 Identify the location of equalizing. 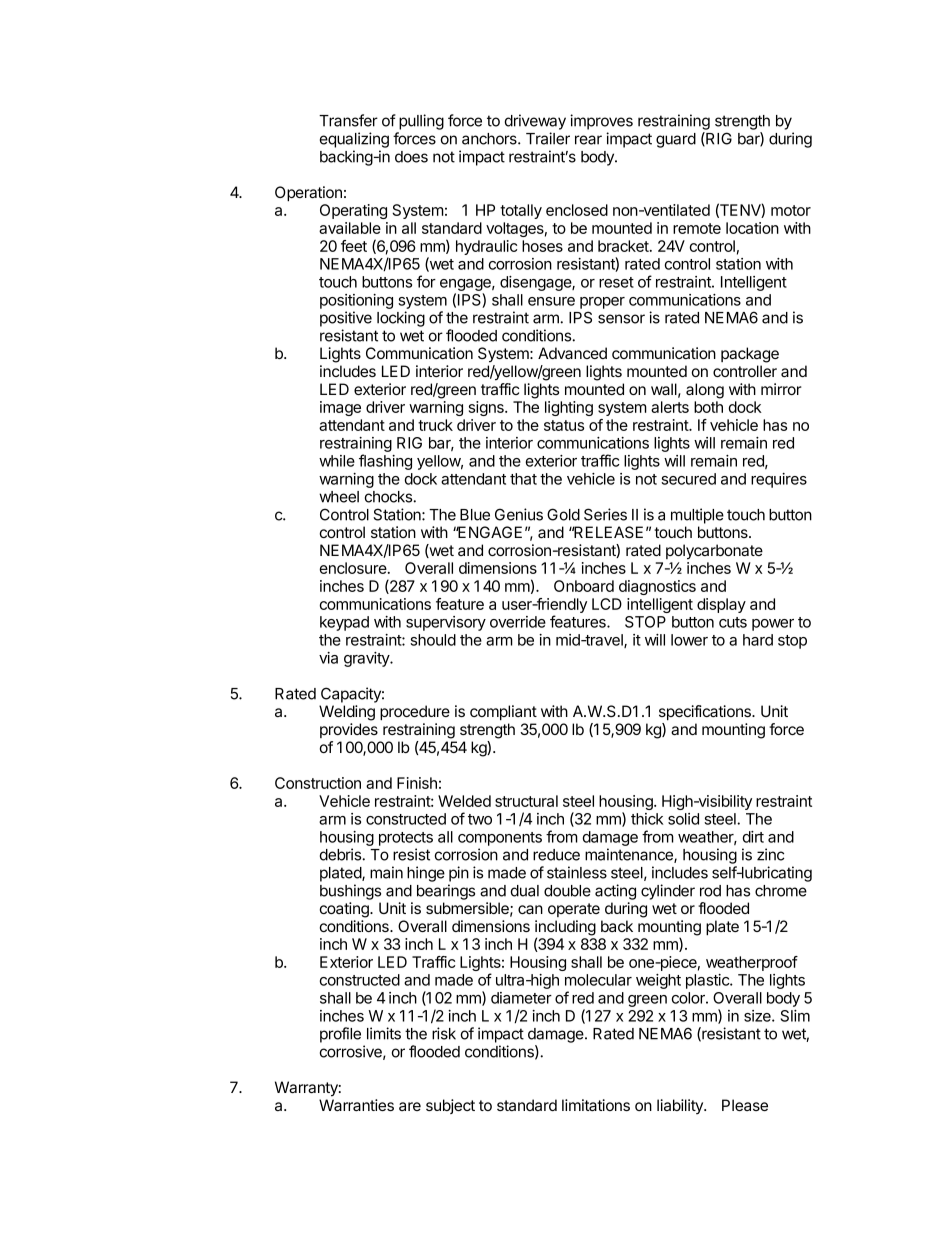
(354, 140).
